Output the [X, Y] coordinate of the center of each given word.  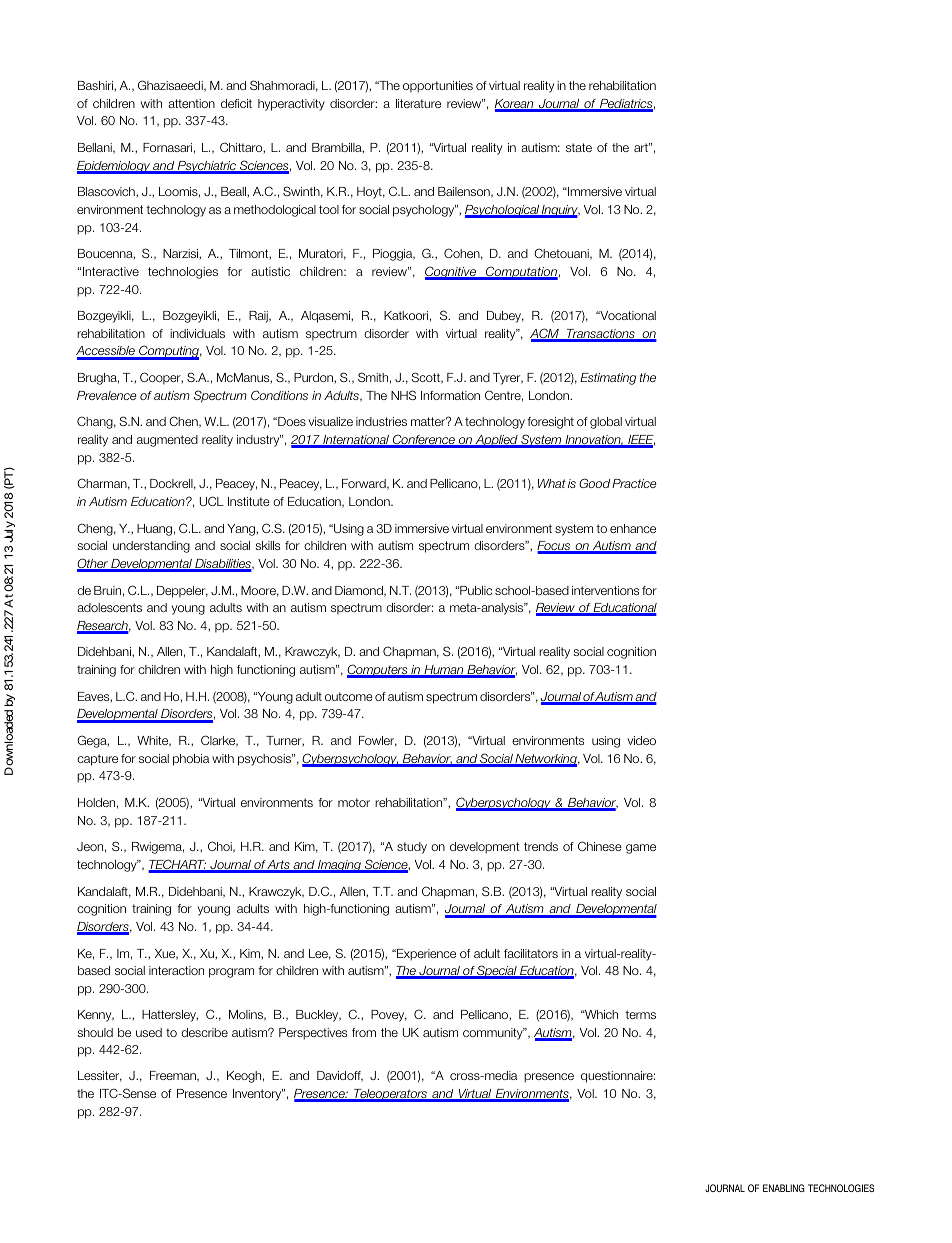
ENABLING [784, 1188]
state [579, 147]
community [494, 1034]
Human [444, 671]
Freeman [174, 1076]
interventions [605, 590]
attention [191, 103]
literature [418, 103]
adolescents [109, 607]
